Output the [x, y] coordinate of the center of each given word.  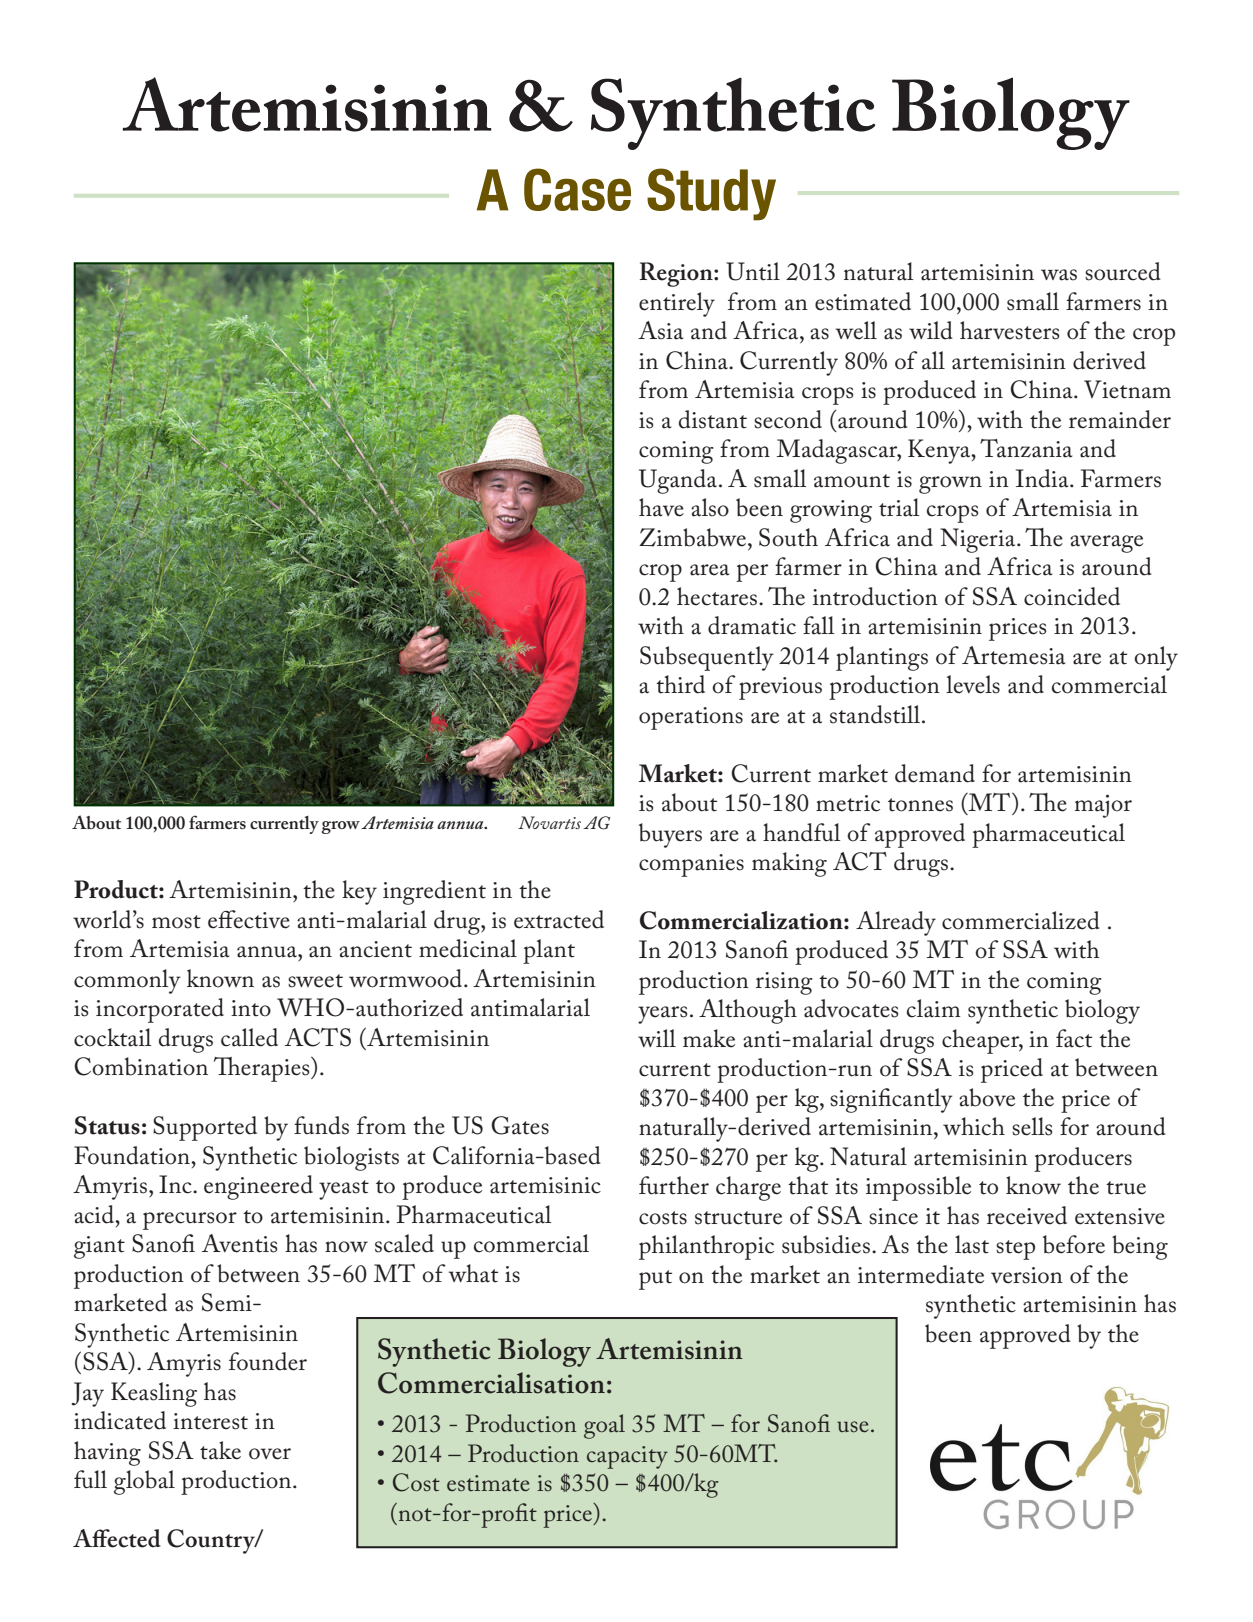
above [987, 1097]
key [359, 892]
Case [577, 189]
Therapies [263, 1069]
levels [973, 684]
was [1059, 275]
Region [677, 274]
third [680, 684]
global [144, 1482]
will [657, 1038]
